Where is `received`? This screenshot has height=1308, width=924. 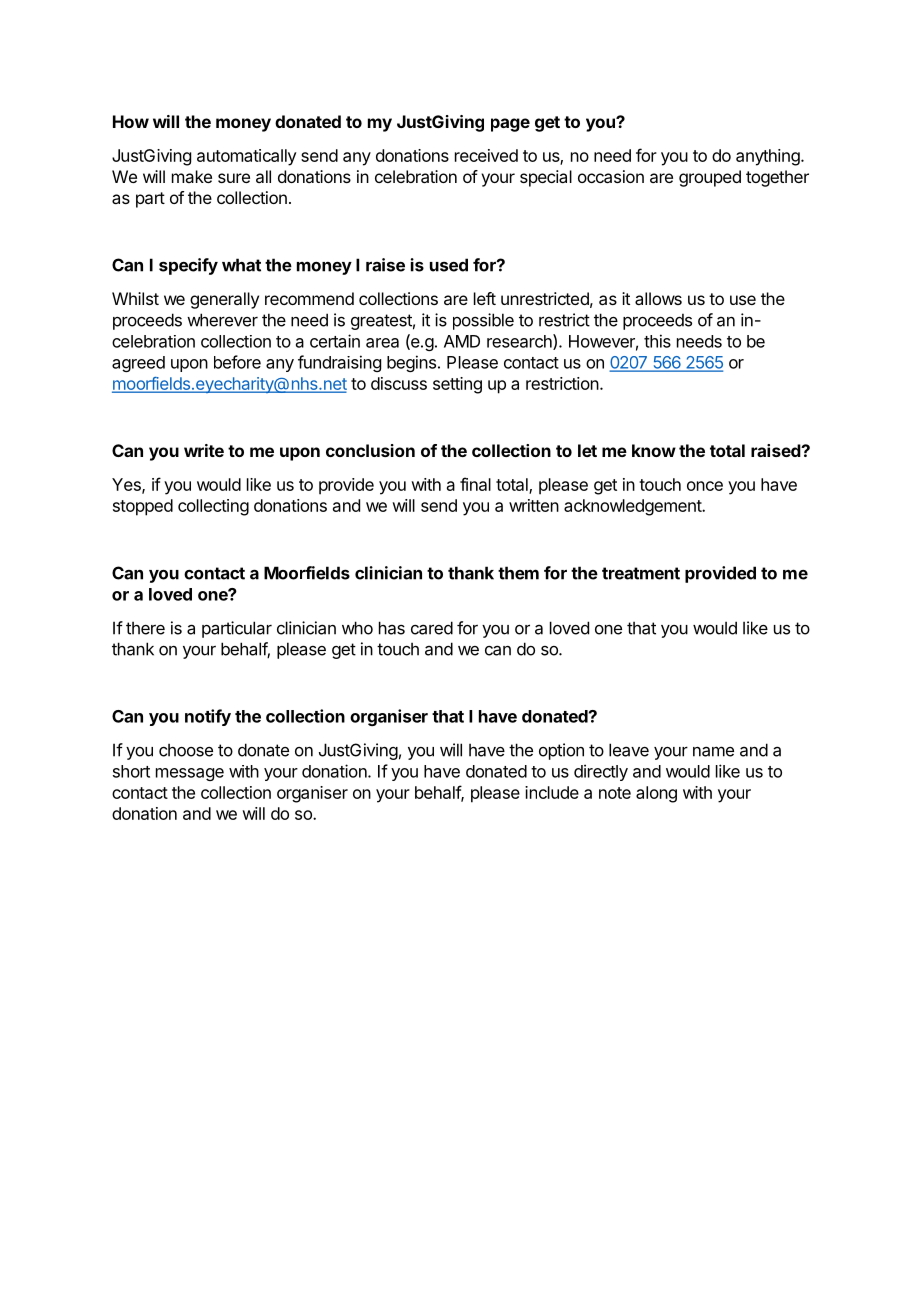 received is located at coordinates (486, 155).
